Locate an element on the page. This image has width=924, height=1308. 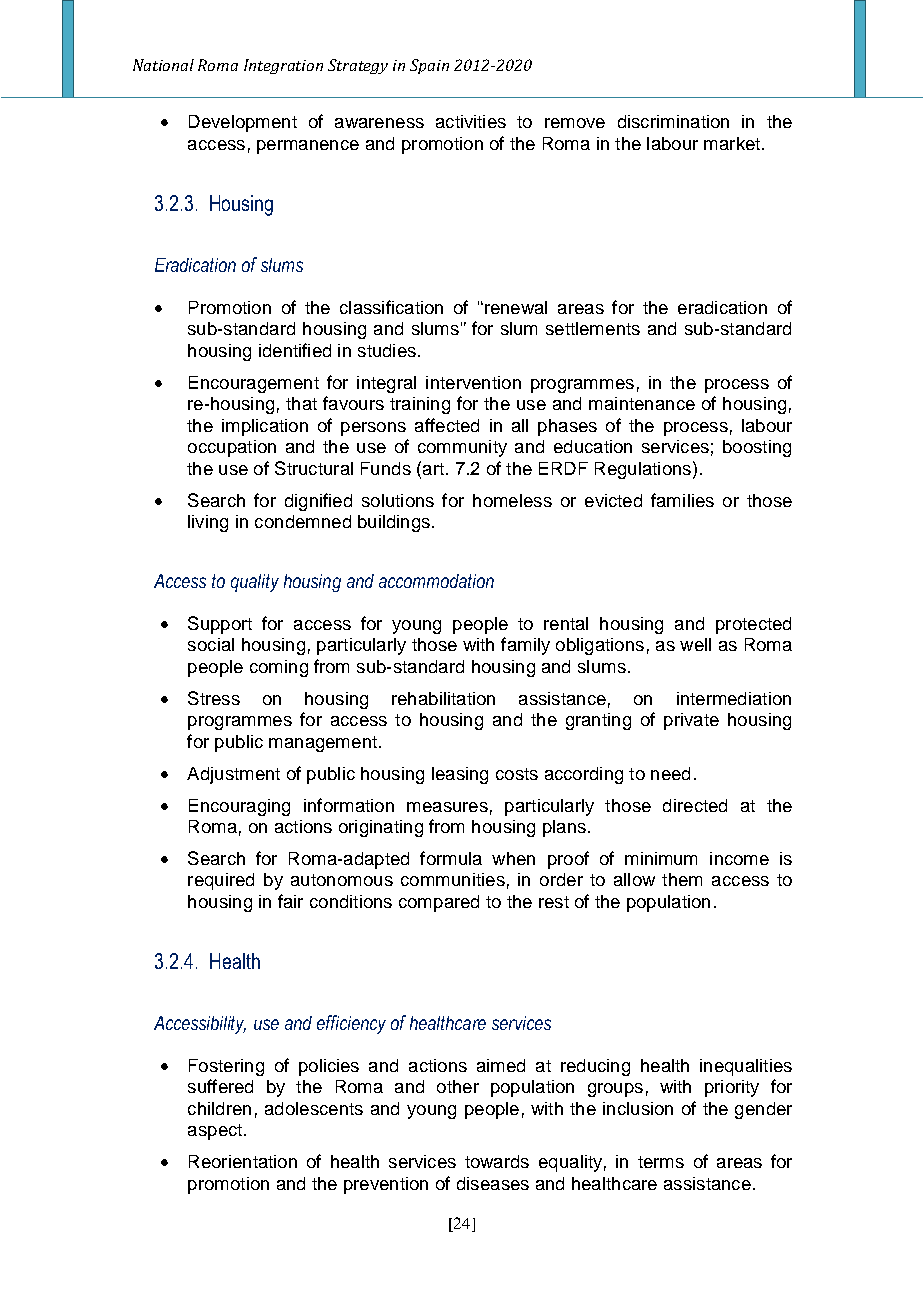
terms is located at coordinates (661, 1162).
